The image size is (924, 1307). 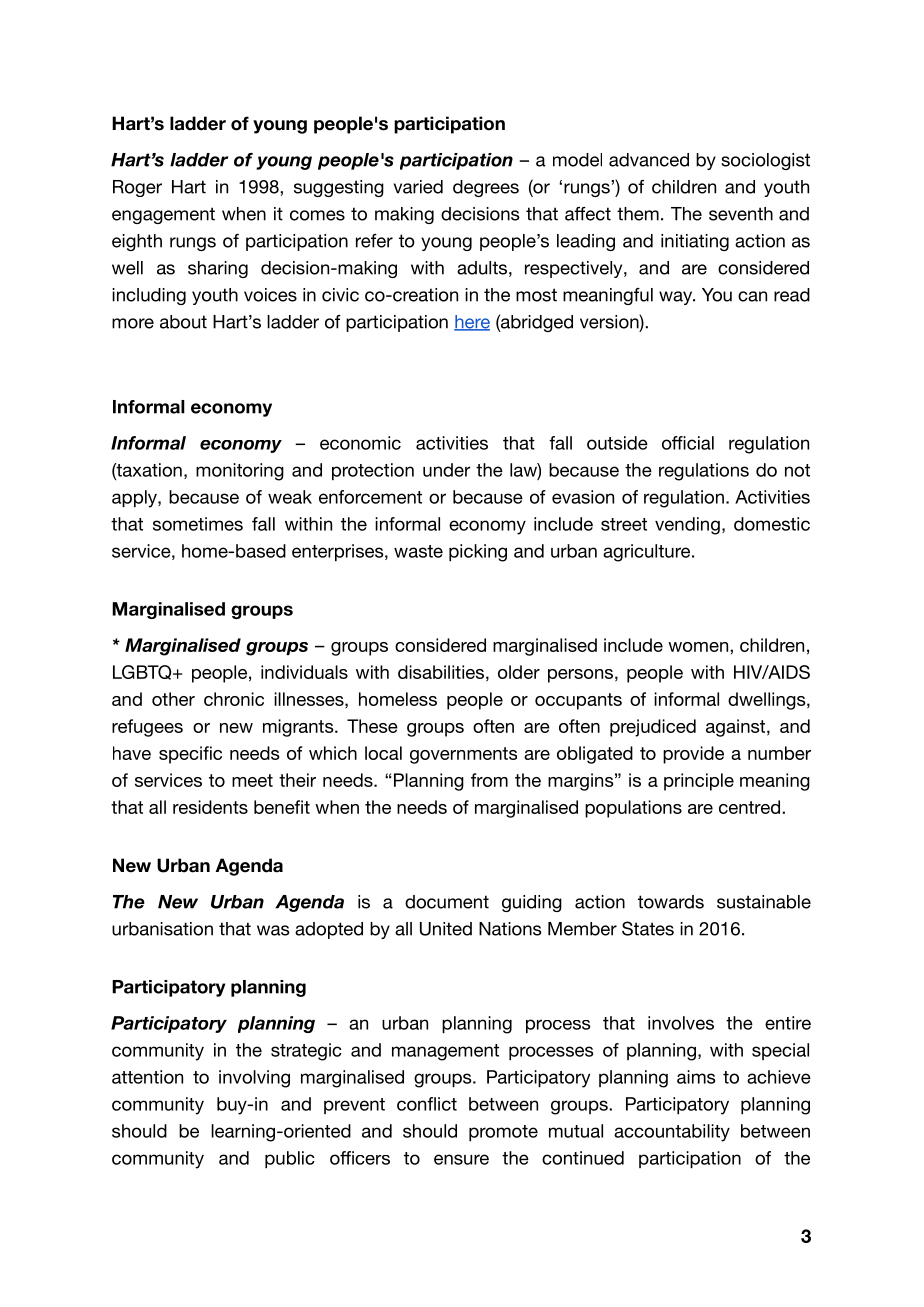 I want to click on sometimes, so click(x=198, y=524).
